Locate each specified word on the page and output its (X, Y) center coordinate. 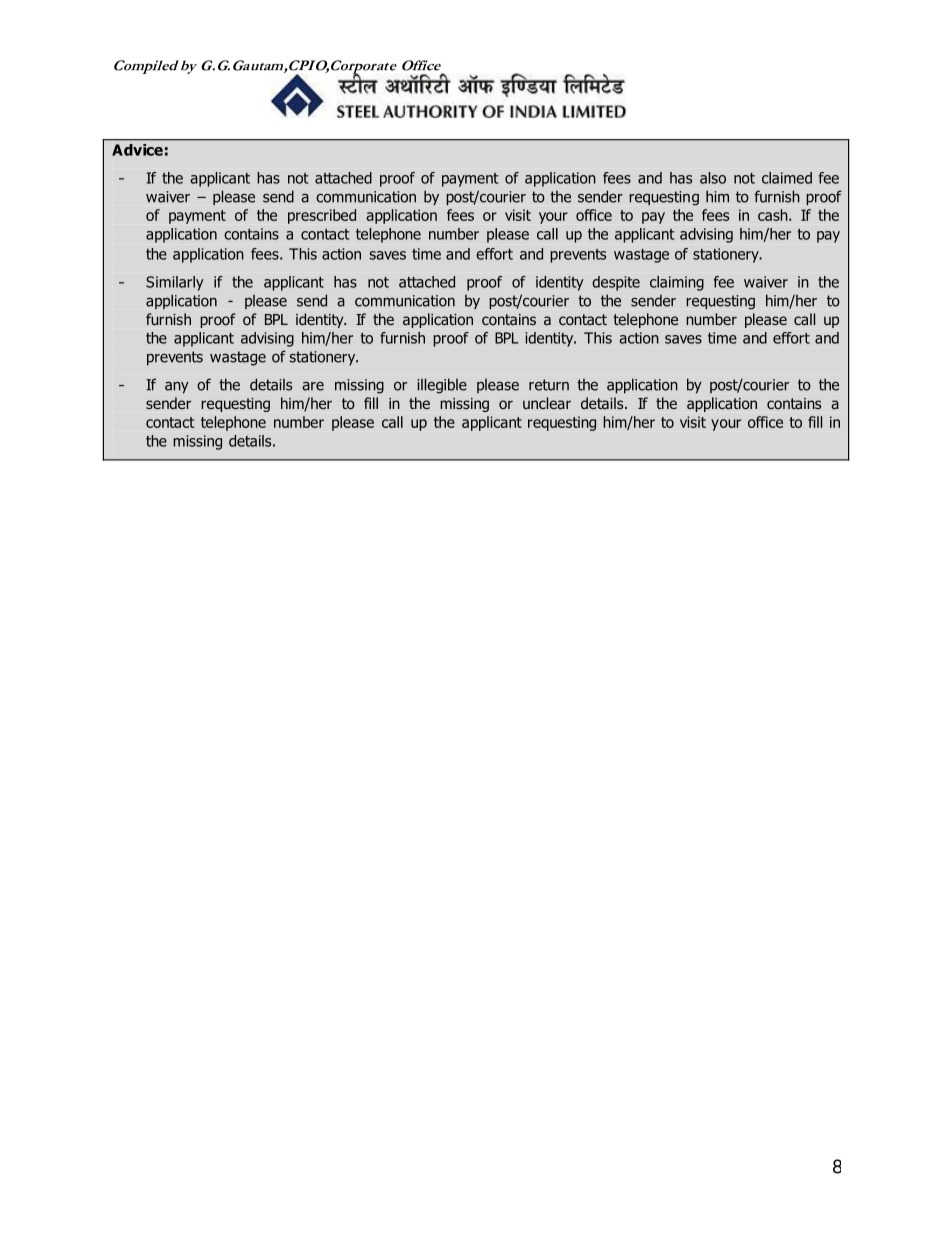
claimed (787, 178)
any (177, 388)
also (713, 178)
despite (616, 283)
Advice (137, 150)
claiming (677, 283)
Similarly (175, 283)
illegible (442, 386)
